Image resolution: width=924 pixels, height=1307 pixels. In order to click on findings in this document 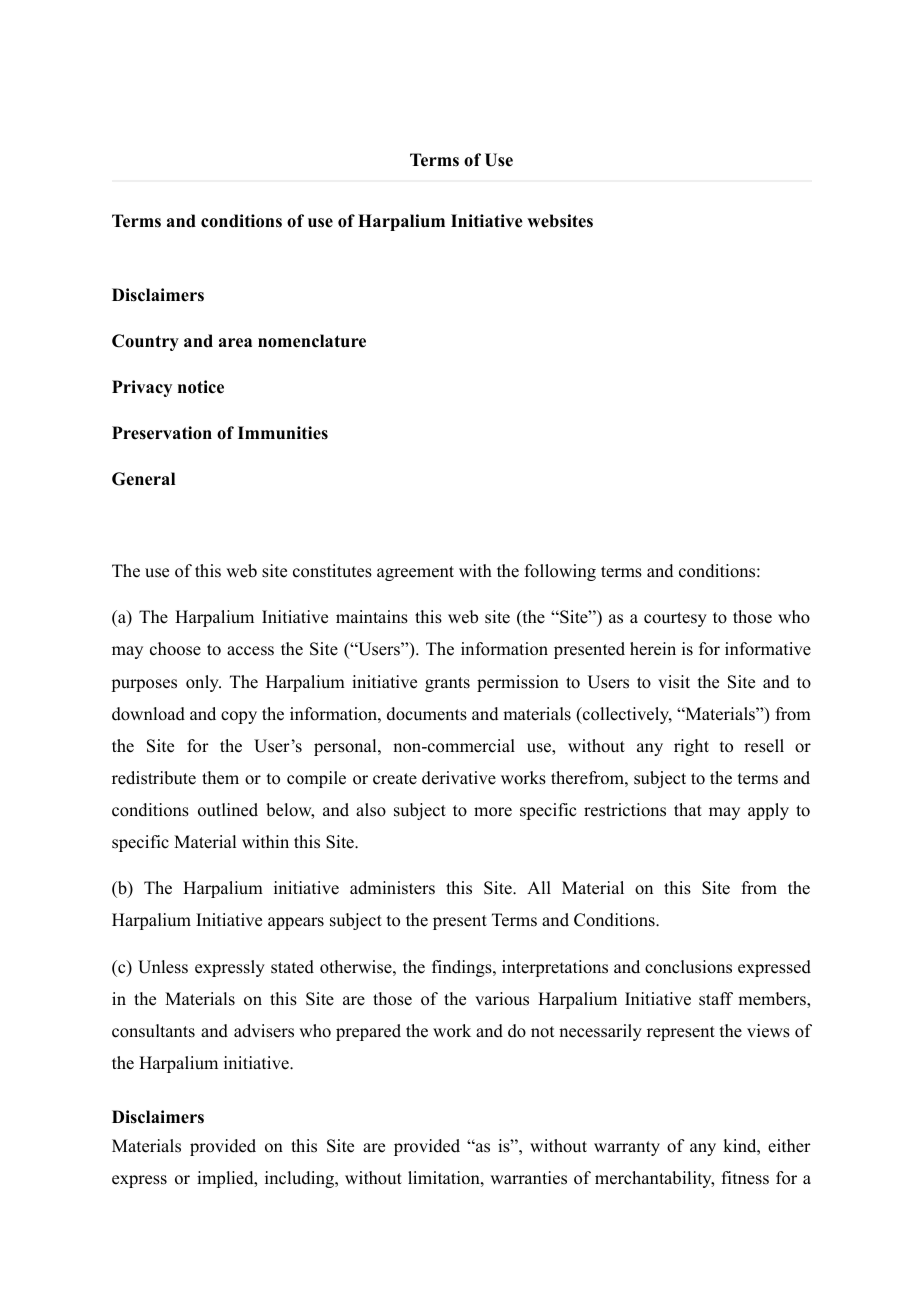, I will do `click(463, 968)`.
